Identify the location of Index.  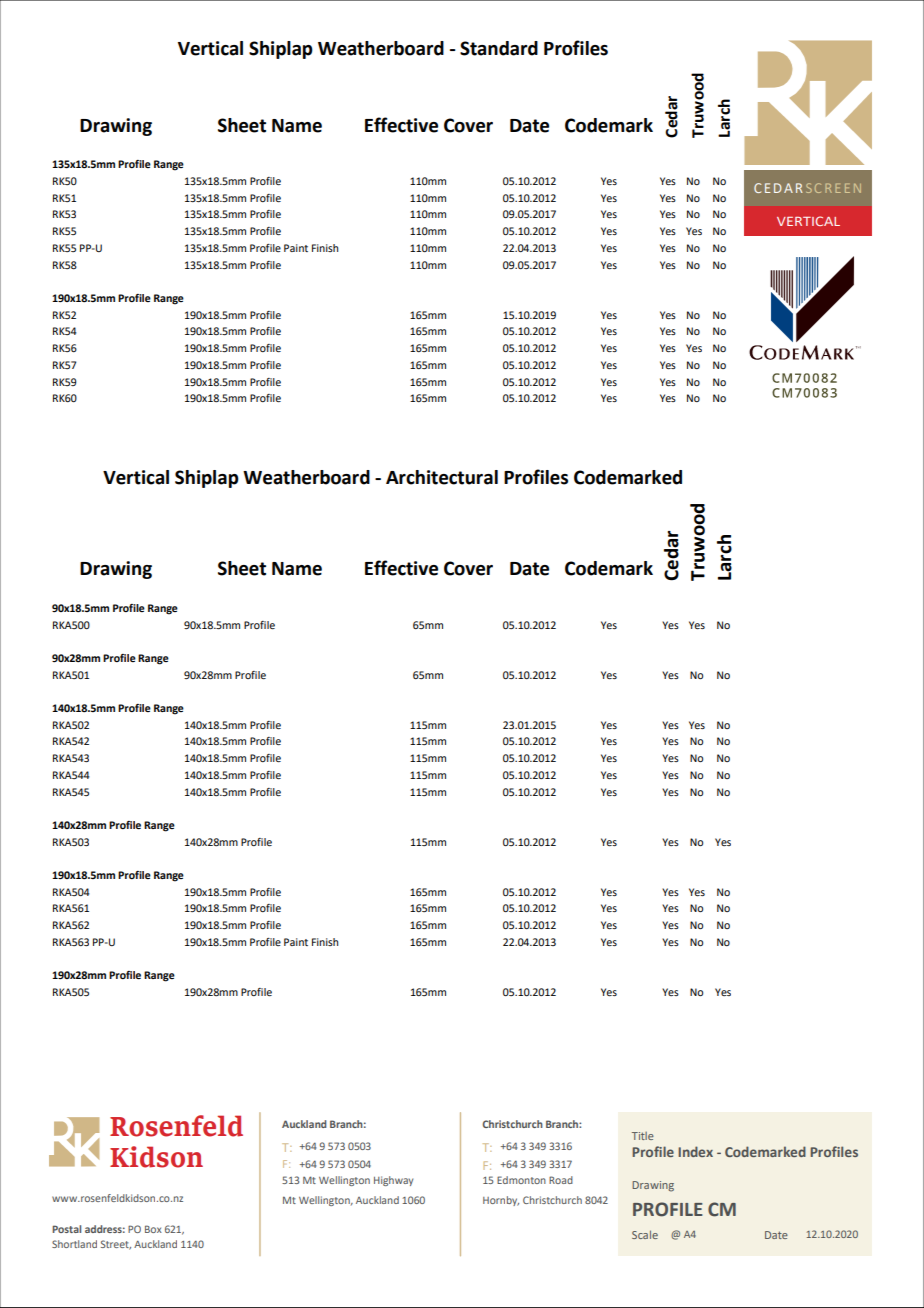
(695, 1151).
